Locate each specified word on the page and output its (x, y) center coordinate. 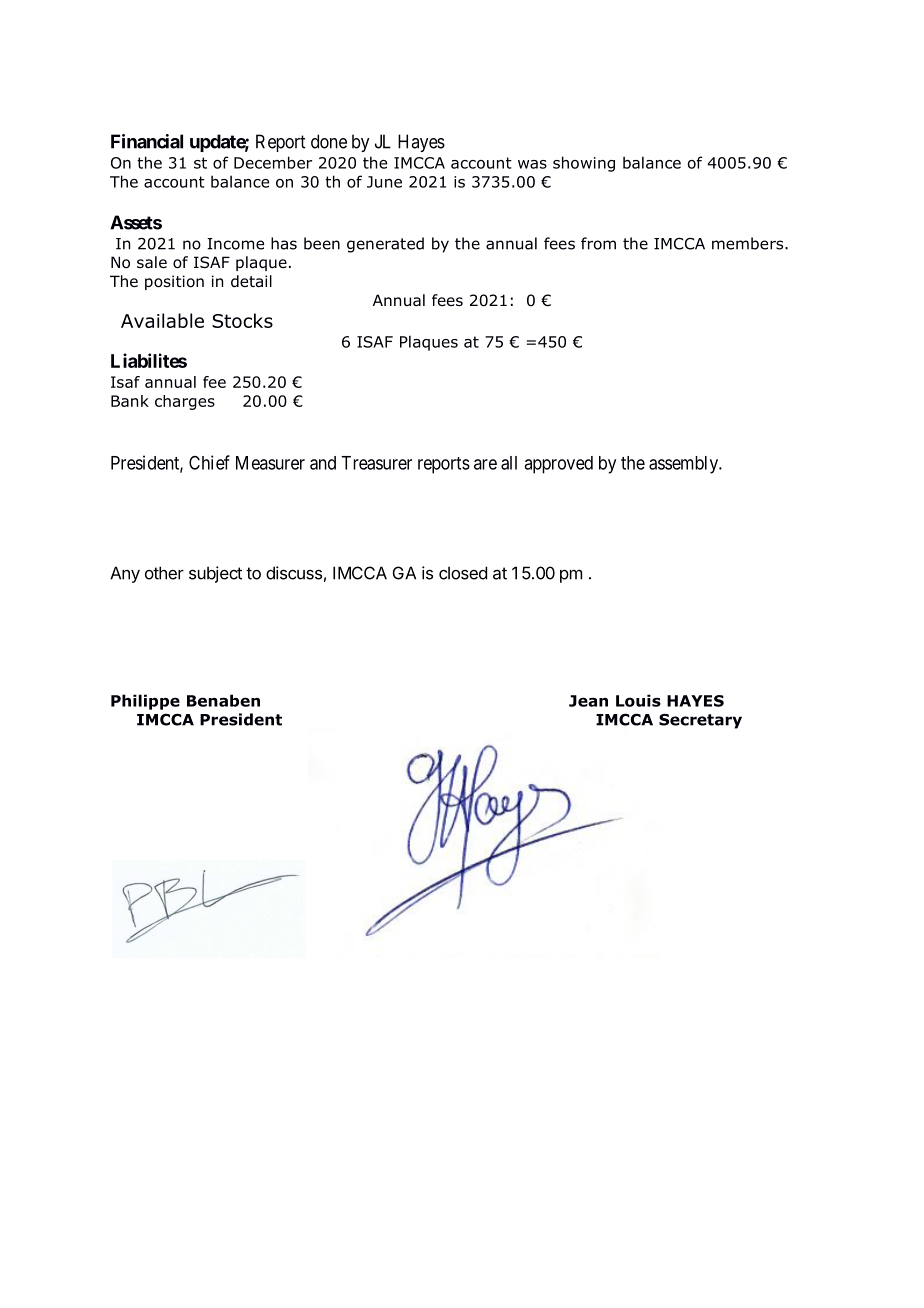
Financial (147, 141)
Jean (588, 701)
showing (584, 164)
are (485, 464)
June (384, 182)
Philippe (145, 702)
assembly (684, 465)
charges (185, 402)
